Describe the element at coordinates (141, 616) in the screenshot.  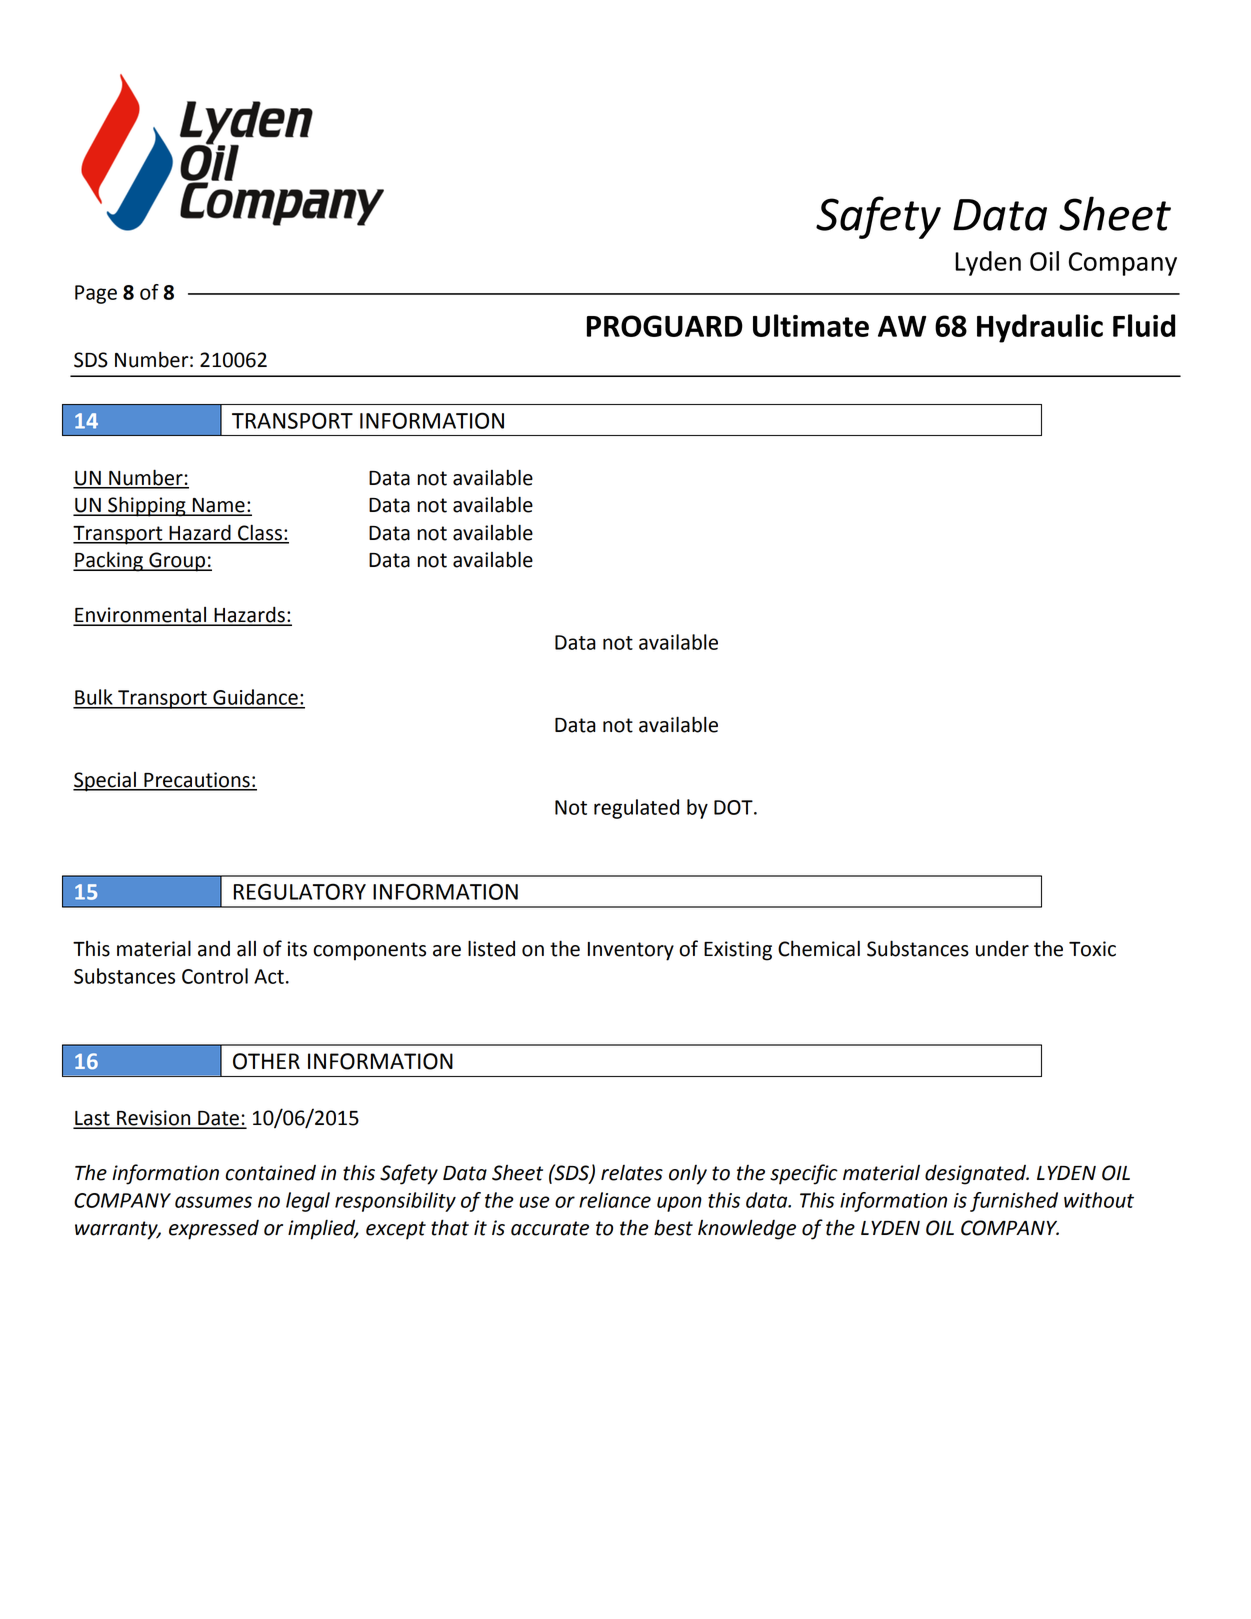
I see `Environmental` at that location.
